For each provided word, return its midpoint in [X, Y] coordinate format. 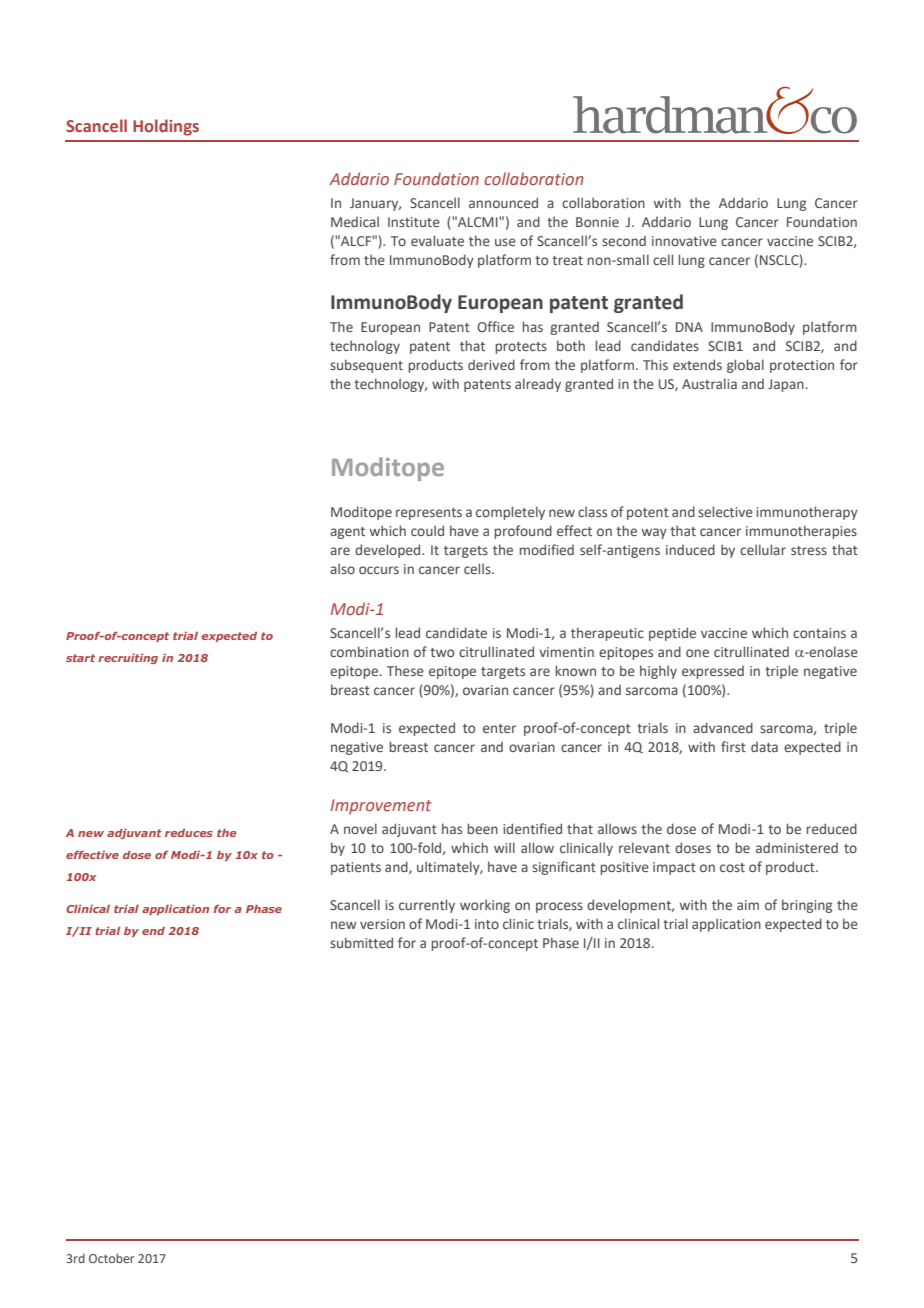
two [442, 652]
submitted [361, 942]
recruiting [128, 658]
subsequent [366, 366]
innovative [684, 241]
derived [491, 364]
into [487, 924]
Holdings [166, 127]
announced [503, 202]
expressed [713, 672]
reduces [189, 833]
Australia [709, 383]
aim [748, 905]
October [111, 1258]
